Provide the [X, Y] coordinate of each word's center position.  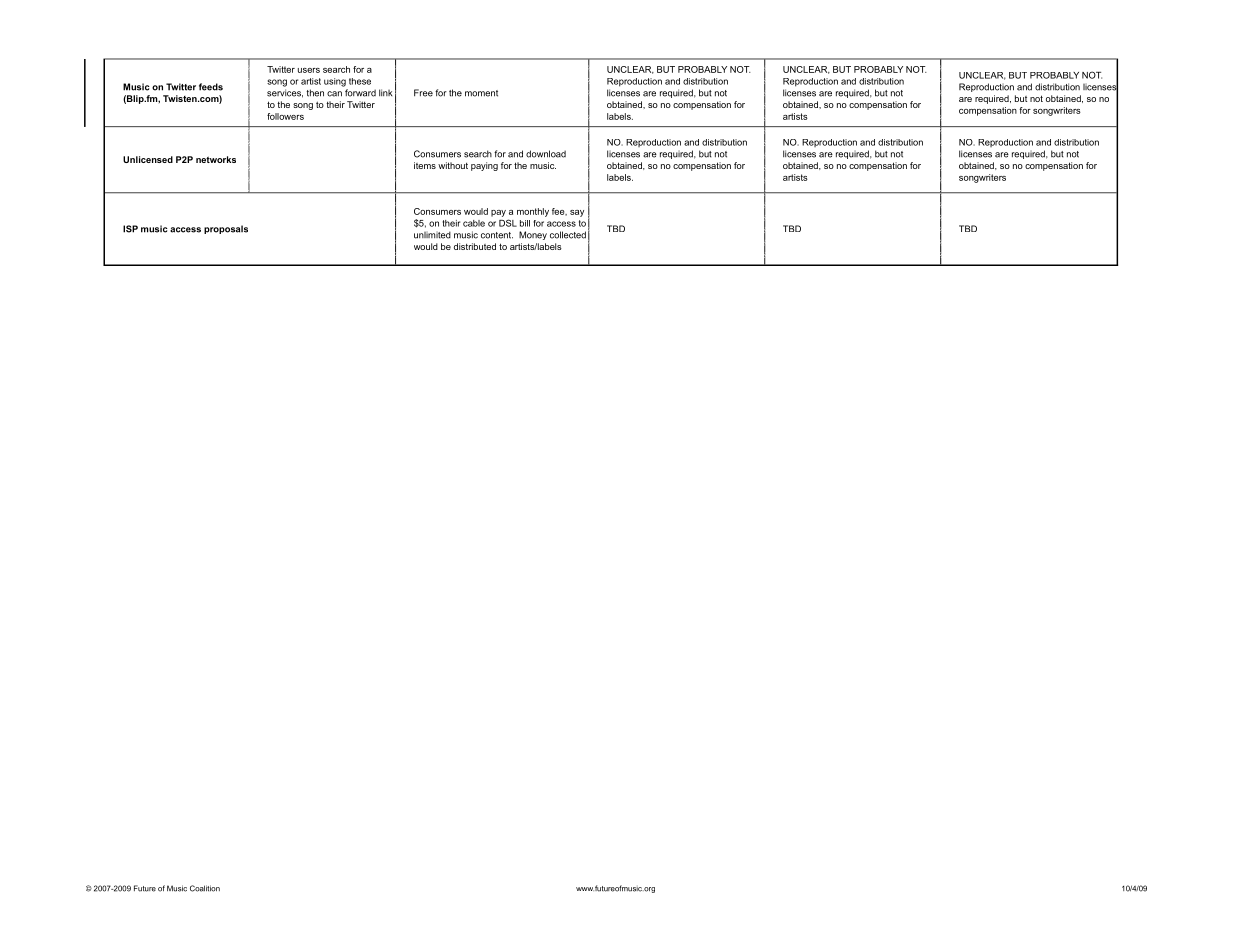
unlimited [432, 235]
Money [533, 235]
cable [474, 223]
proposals [226, 229]
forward [360, 93]
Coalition [205, 888]
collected [568, 235]
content [497, 235]
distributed [475, 246]
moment [481, 93]
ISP [130, 229]
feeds [211, 87]
